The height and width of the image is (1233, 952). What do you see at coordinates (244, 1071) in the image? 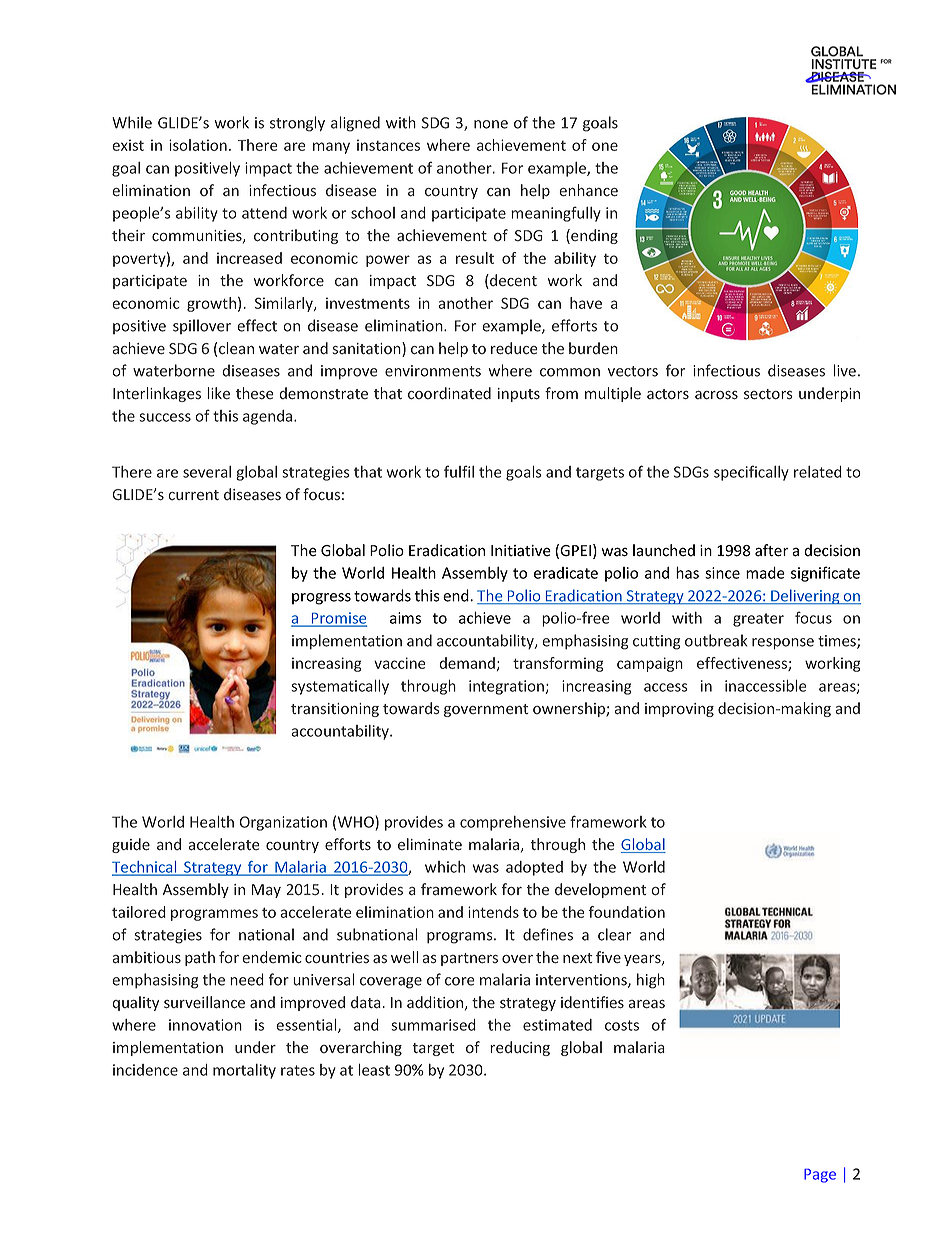
I see `mortality` at bounding box center [244, 1071].
